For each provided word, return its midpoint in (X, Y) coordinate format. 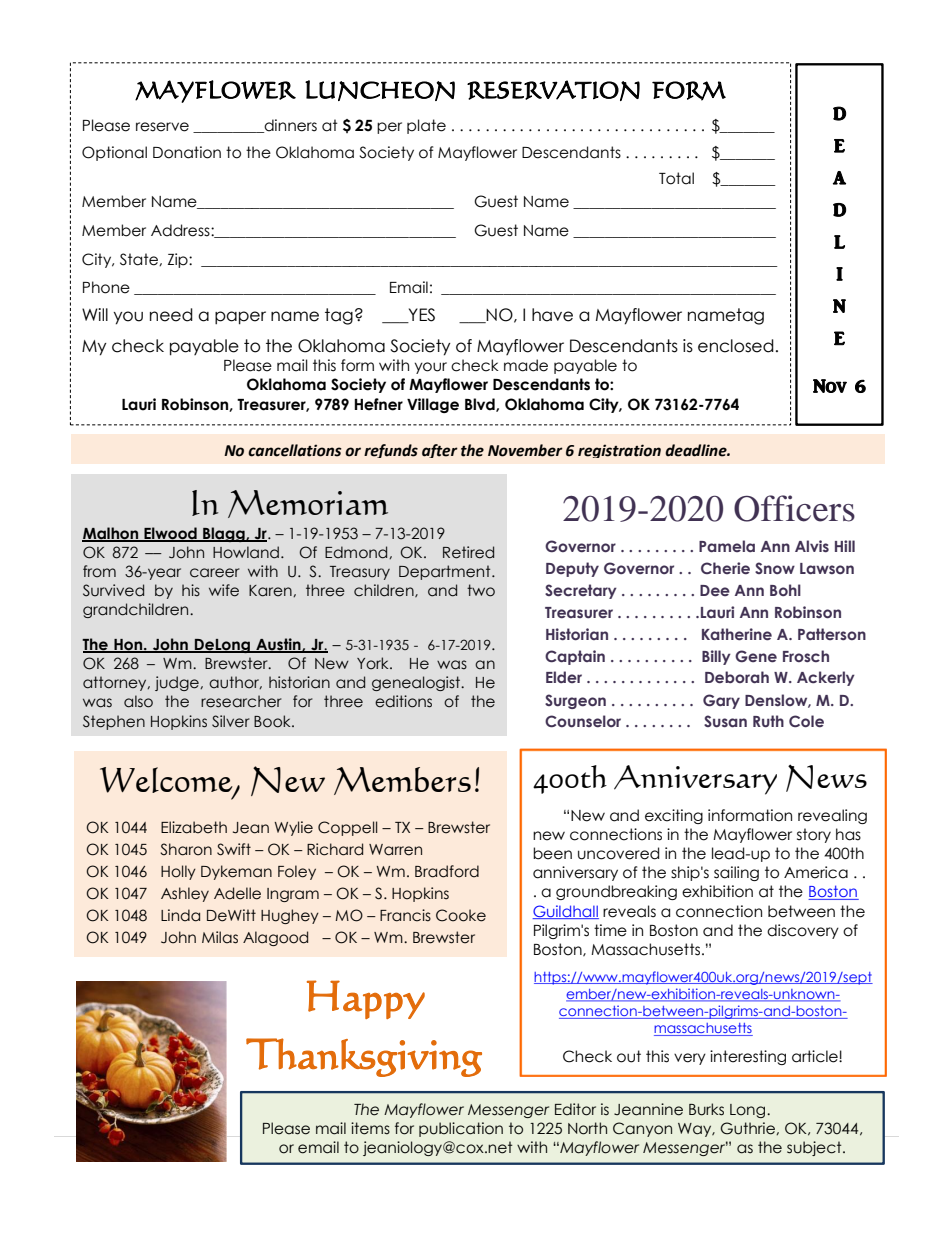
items (370, 1128)
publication (461, 1129)
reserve (162, 127)
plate (426, 126)
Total (676, 178)
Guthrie (748, 1128)
